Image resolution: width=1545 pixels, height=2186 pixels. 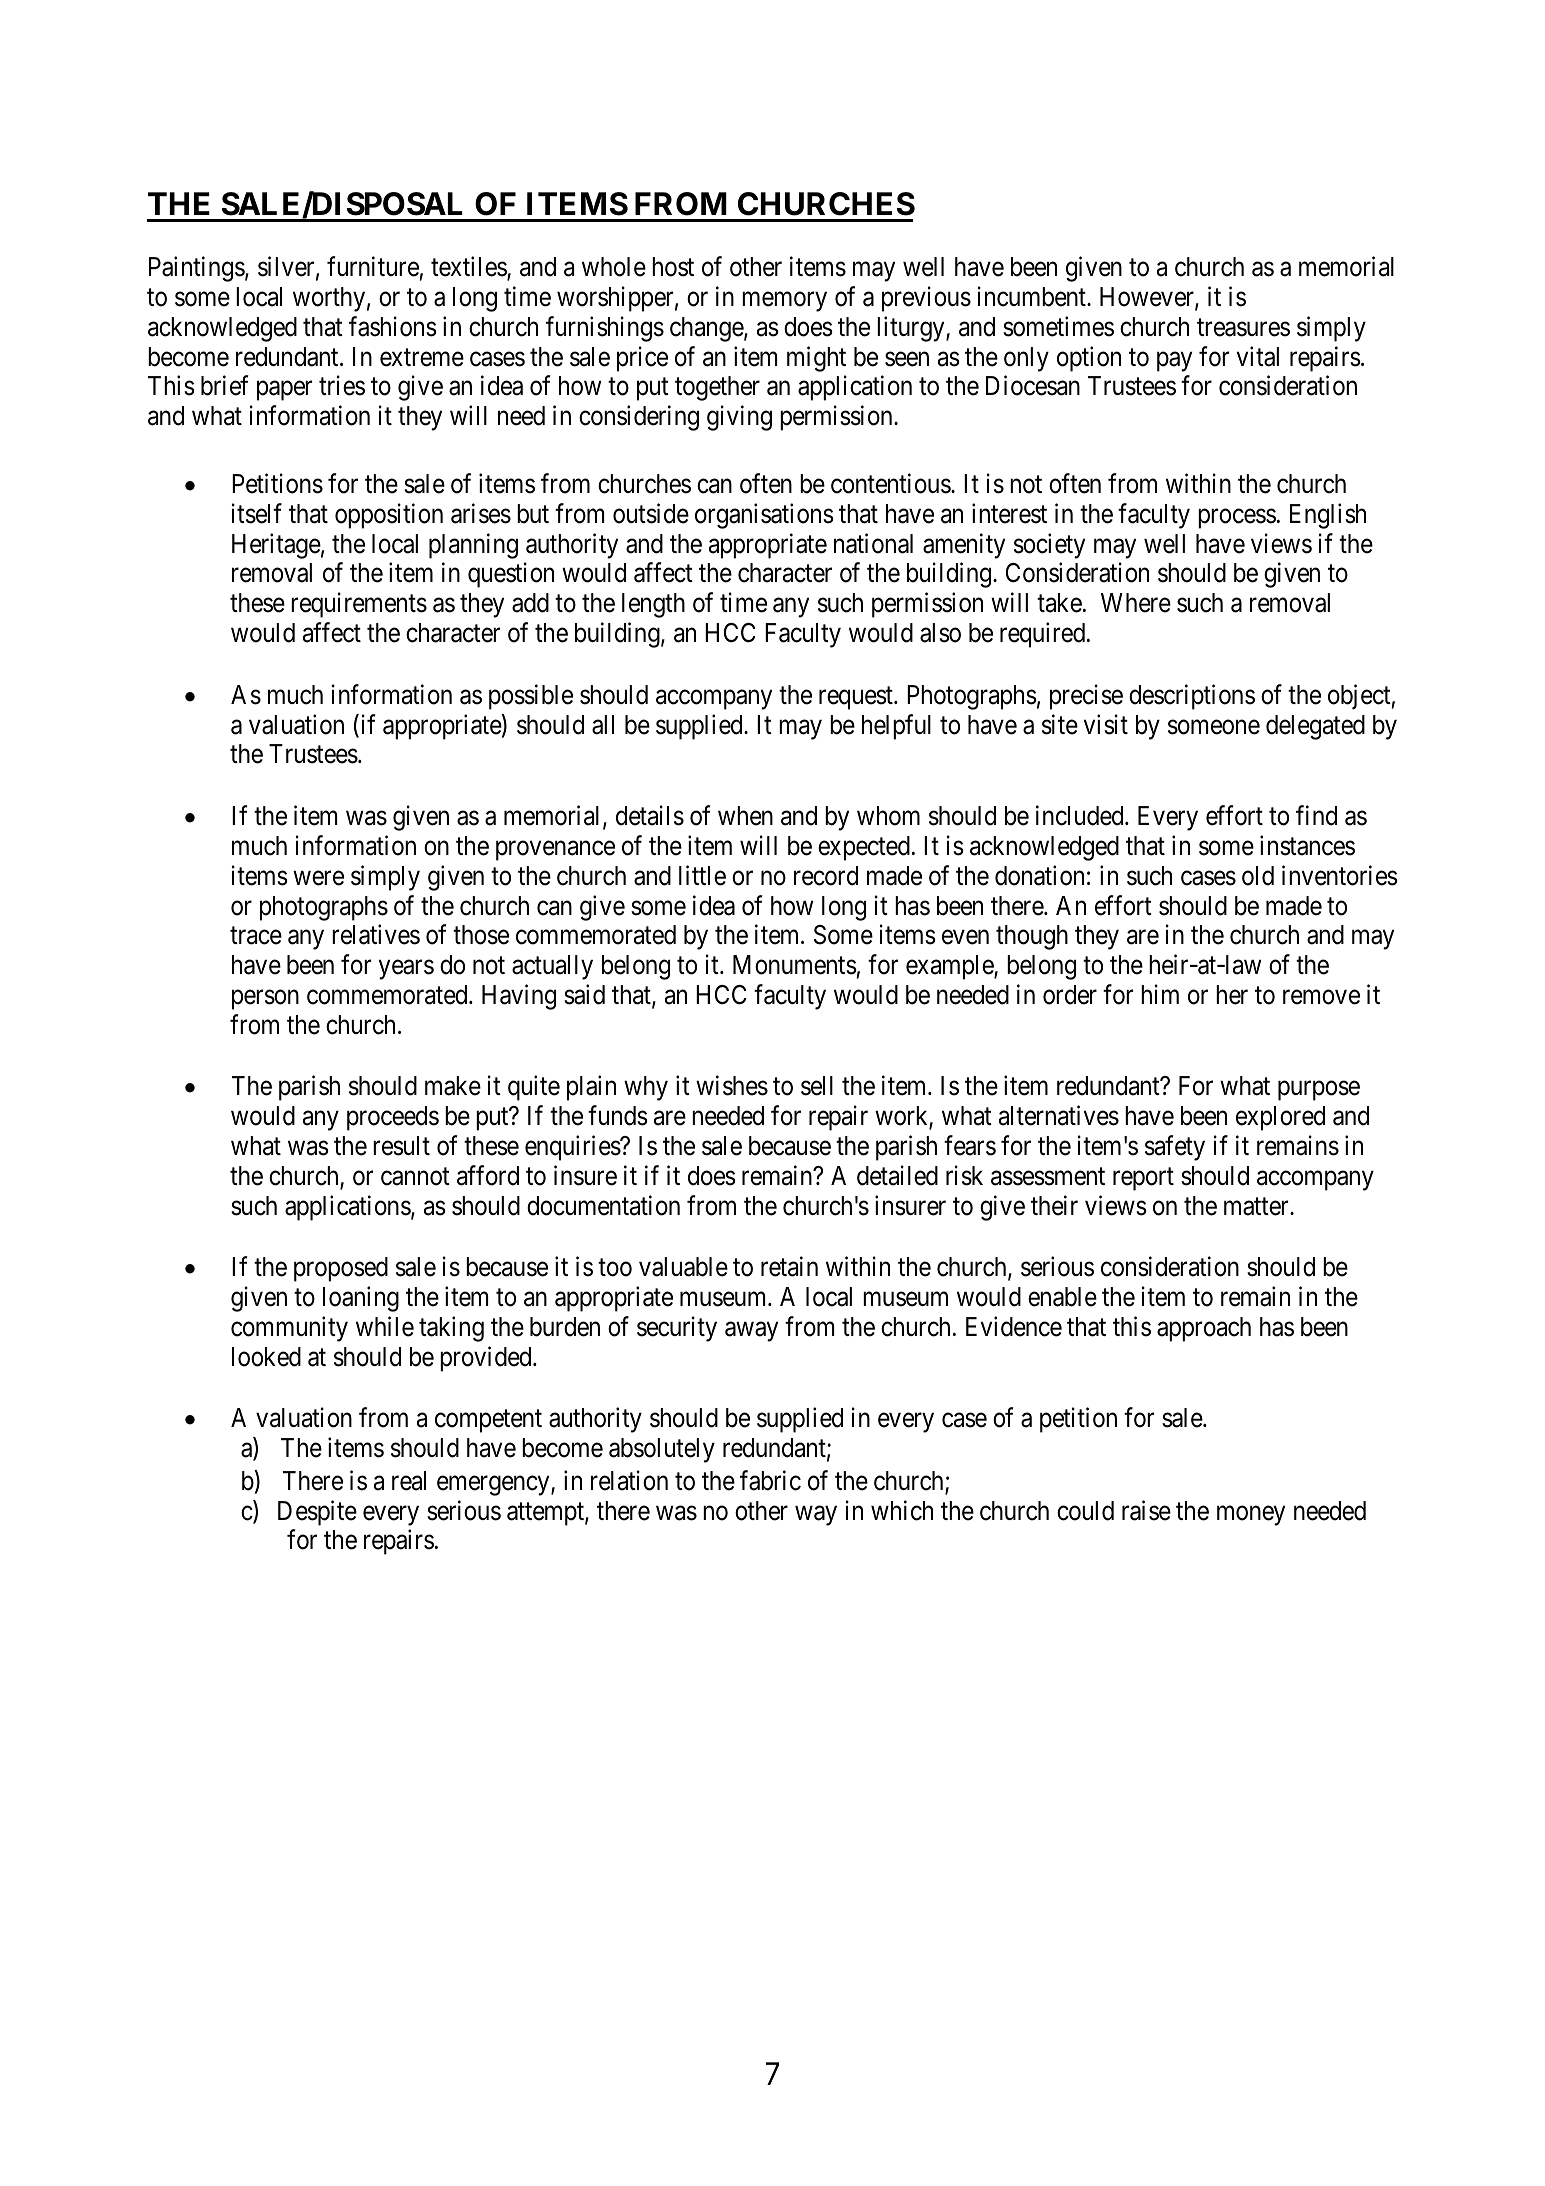 What do you see at coordinates (784, 302) in the image?
I see `memory` at bounding box center [784, 302].
